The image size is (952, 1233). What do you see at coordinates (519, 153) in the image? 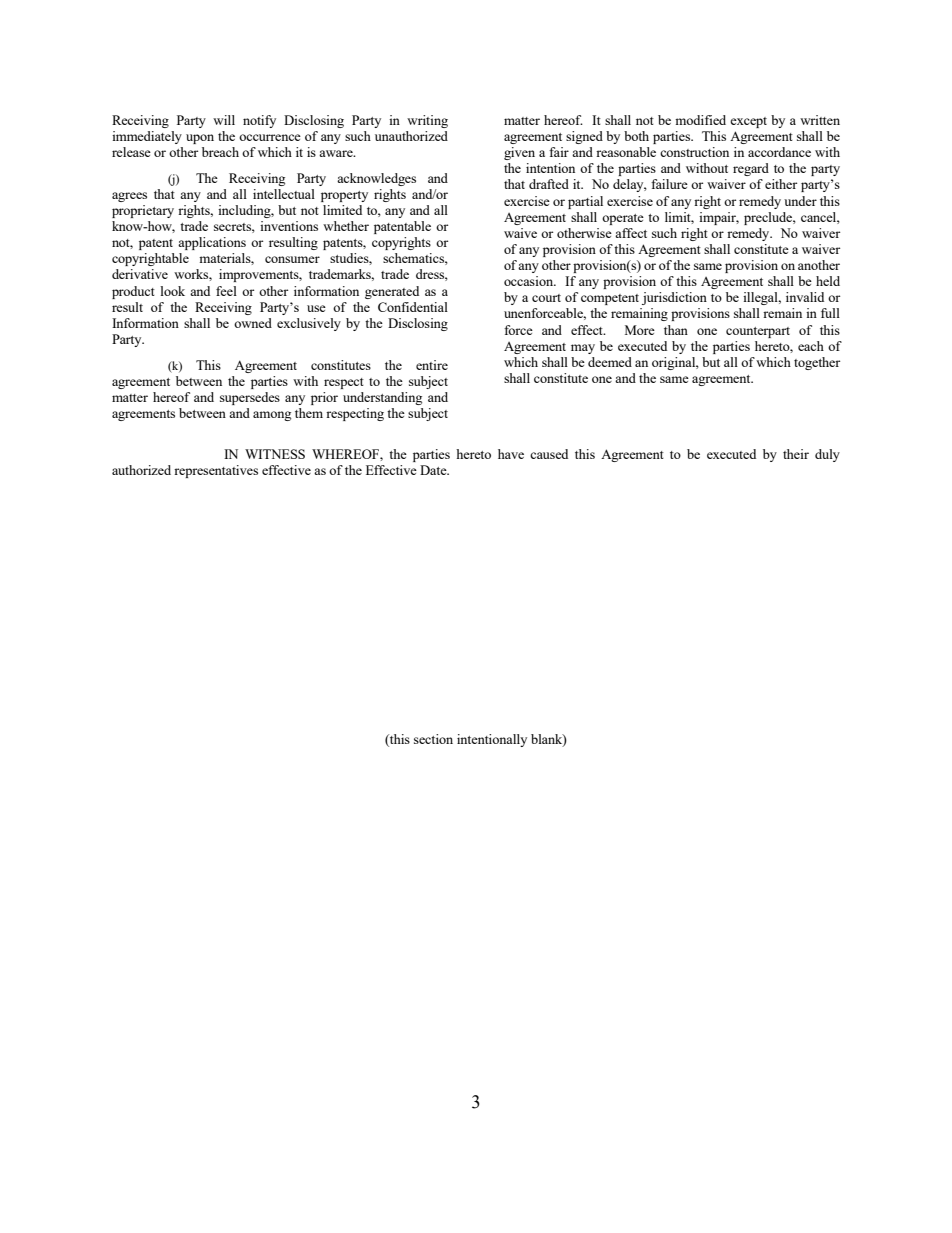
I see `given` at bounding box center [519, 153].
